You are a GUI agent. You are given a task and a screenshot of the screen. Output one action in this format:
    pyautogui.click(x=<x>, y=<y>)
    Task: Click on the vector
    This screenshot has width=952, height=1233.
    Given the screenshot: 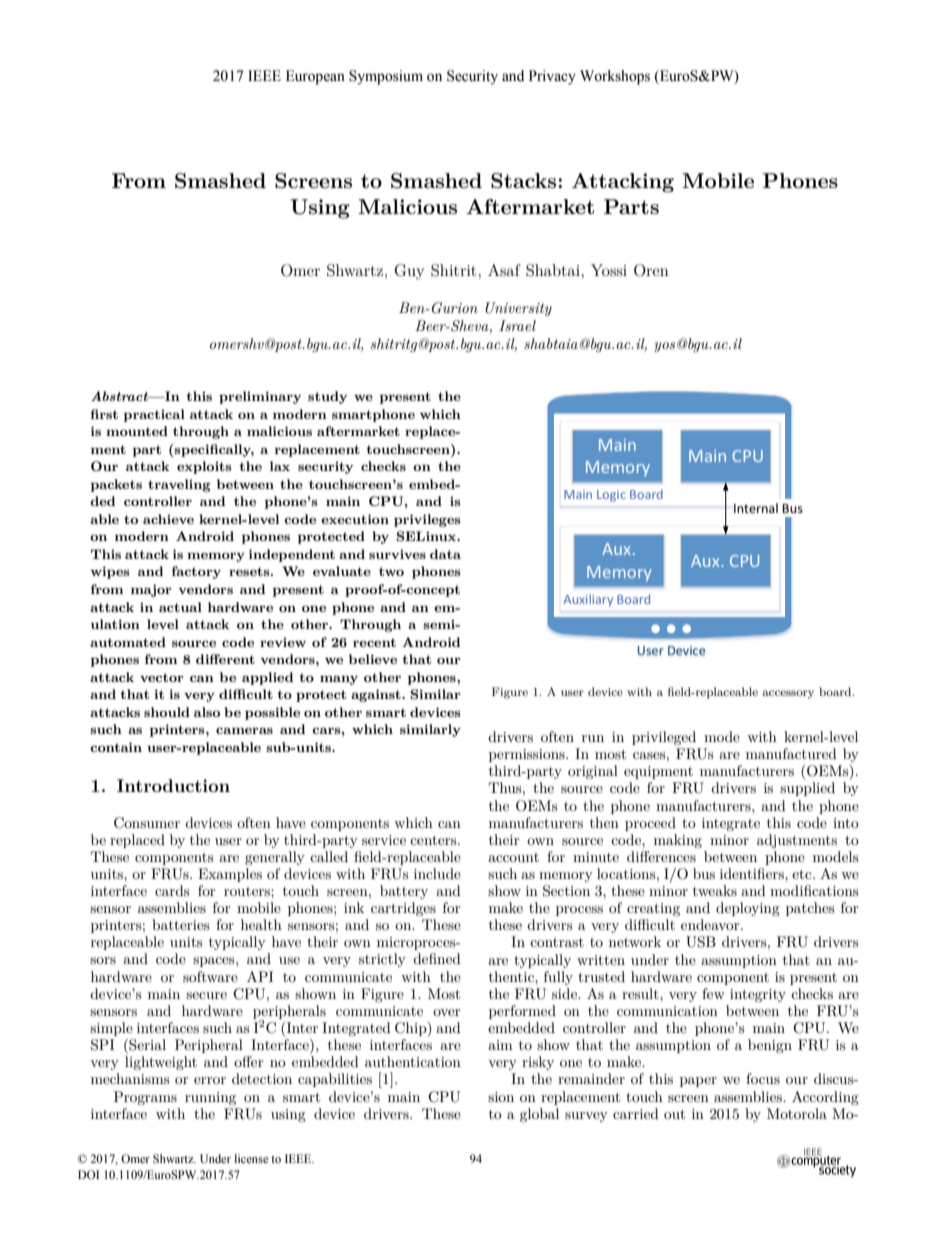 What is the action you would take?
    pyautogui.click(x=162, y=677)
